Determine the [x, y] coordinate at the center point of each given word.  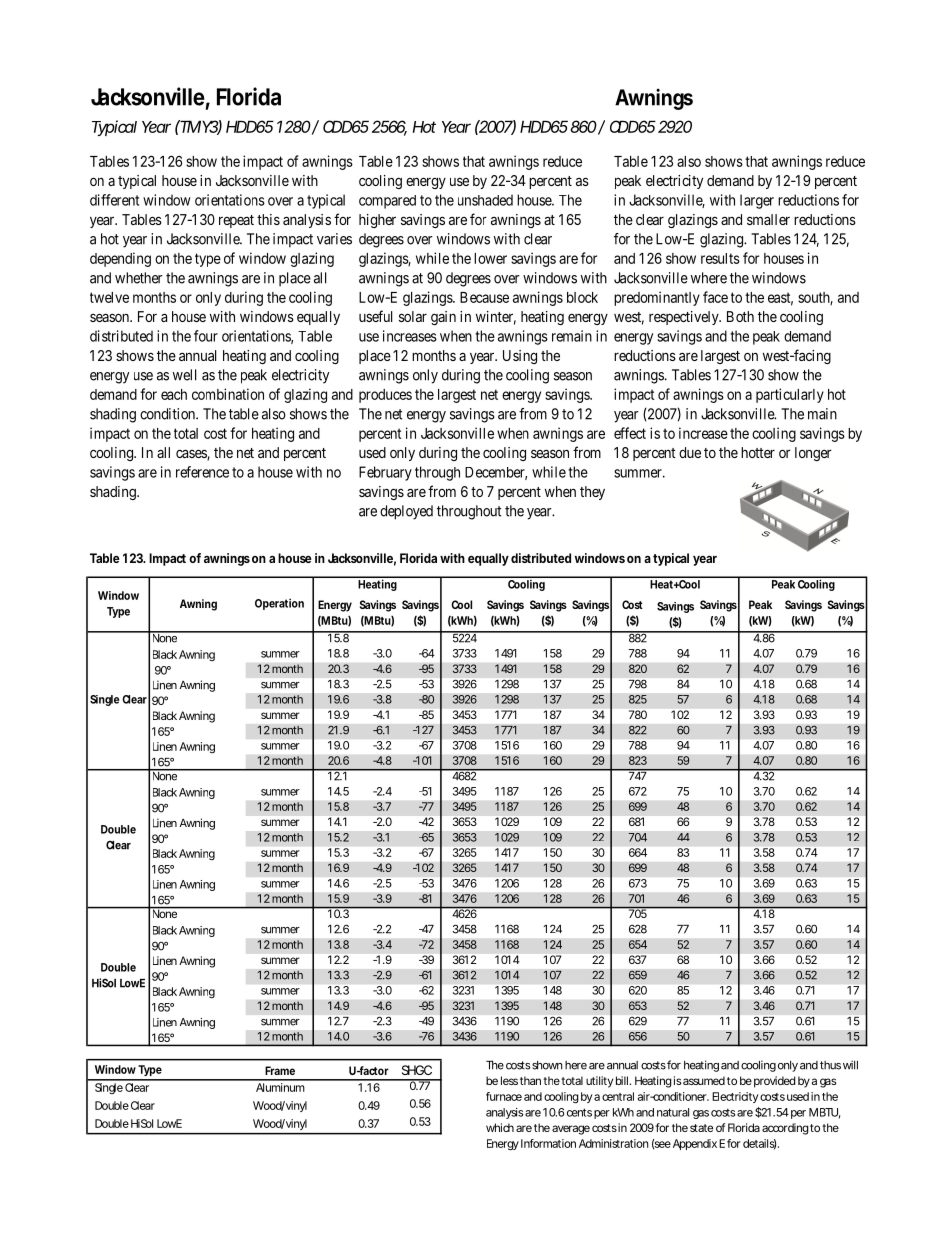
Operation [279, 604]
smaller [768, 219]
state [701, 1128]
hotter [758, 452]
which [500, 1127]
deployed [406, 512]
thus [830, 1065]
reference [202, 472]
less [509, 1080]
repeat [236, 221]
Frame [280, 1070]
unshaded [485, 200]
